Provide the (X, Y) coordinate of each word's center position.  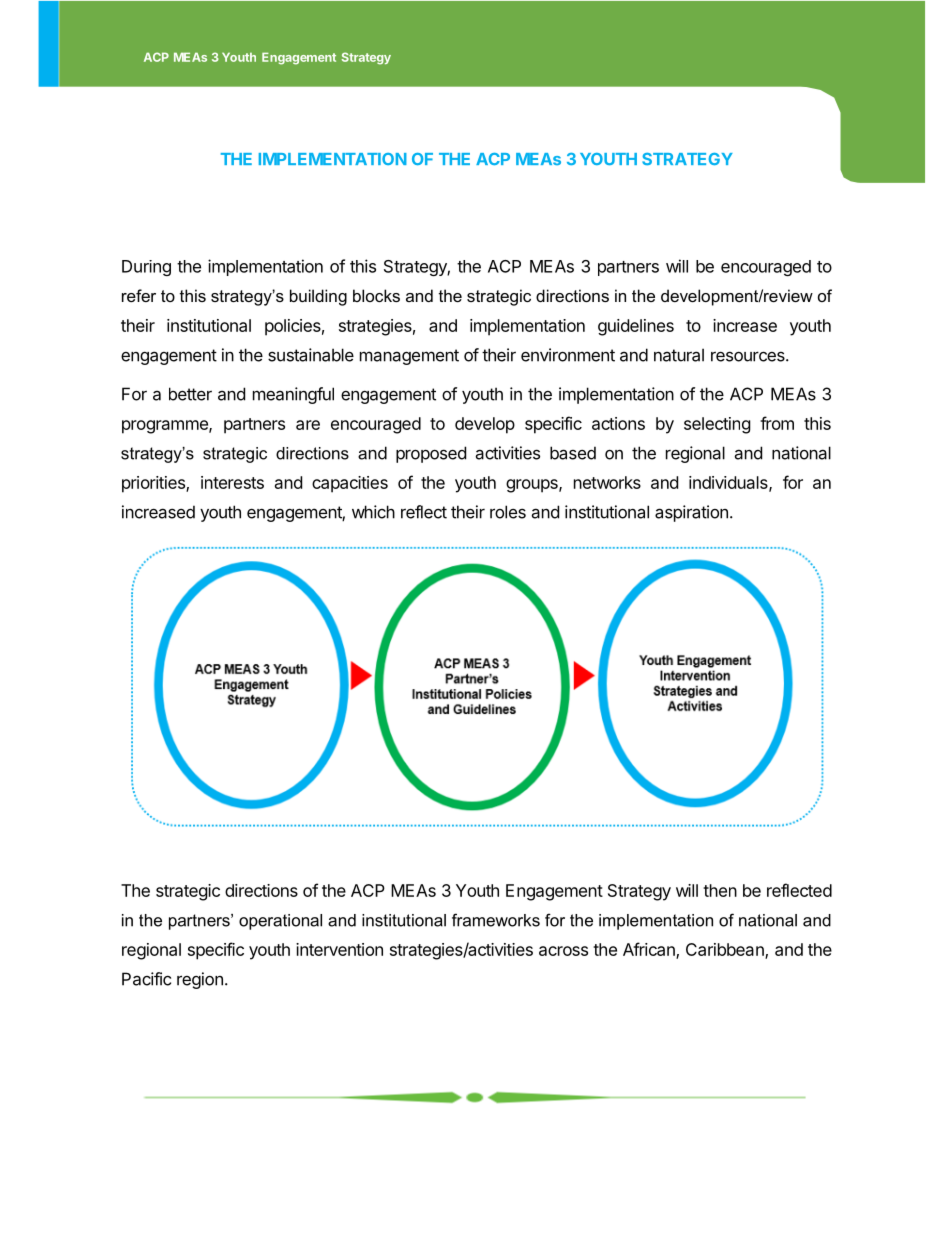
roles (508, 512)
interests (232, 482)
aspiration (691, 513)
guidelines (636, 327)
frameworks (496, 920)
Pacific (146, 979)
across (563, 951)
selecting (717, 425)
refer (139, 295)
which (373, 512)
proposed (431, 454)
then (720, 890)
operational (280, 922)
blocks (376, 295)
